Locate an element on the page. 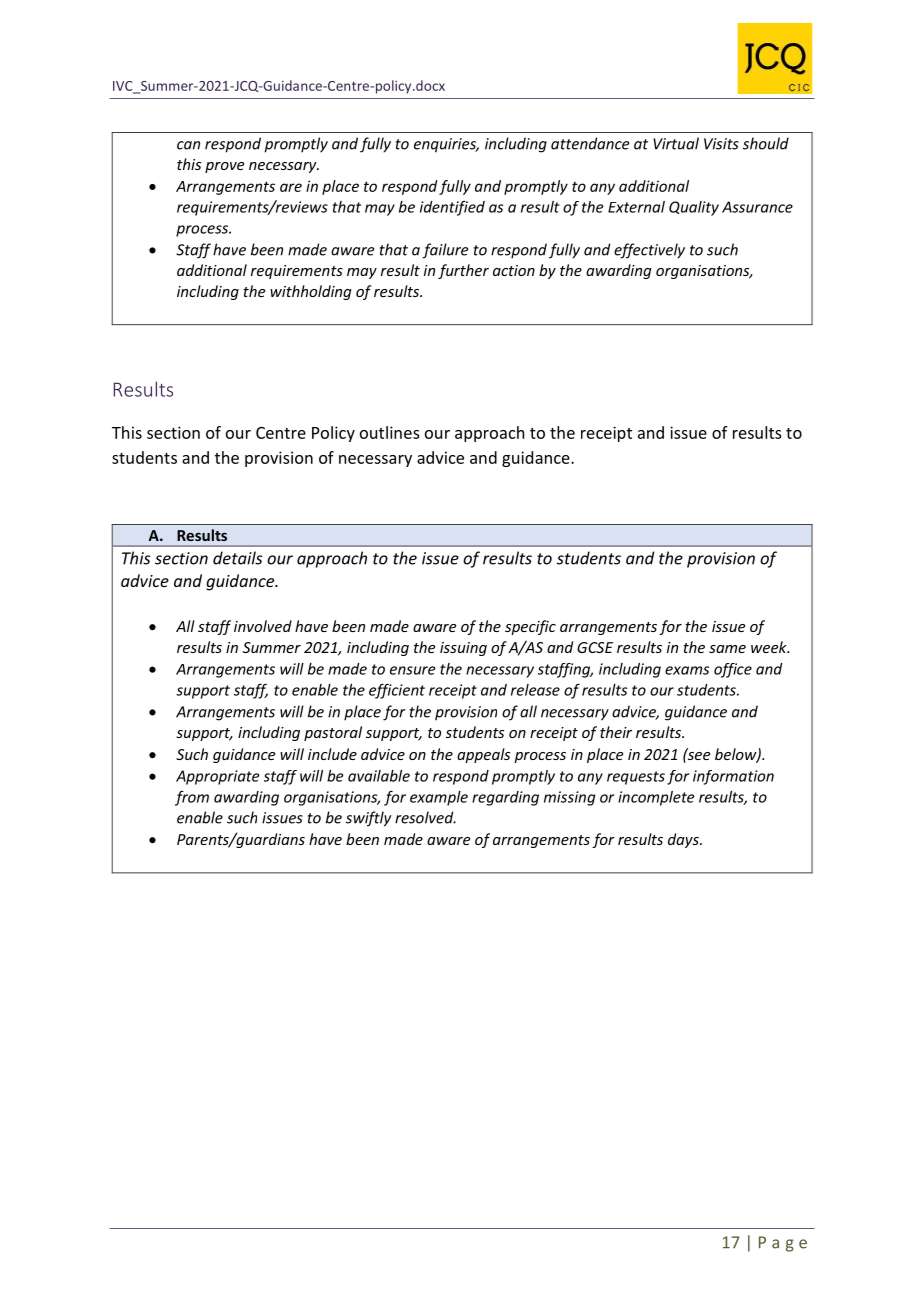  Visits is located at coordinates (721, 144).
